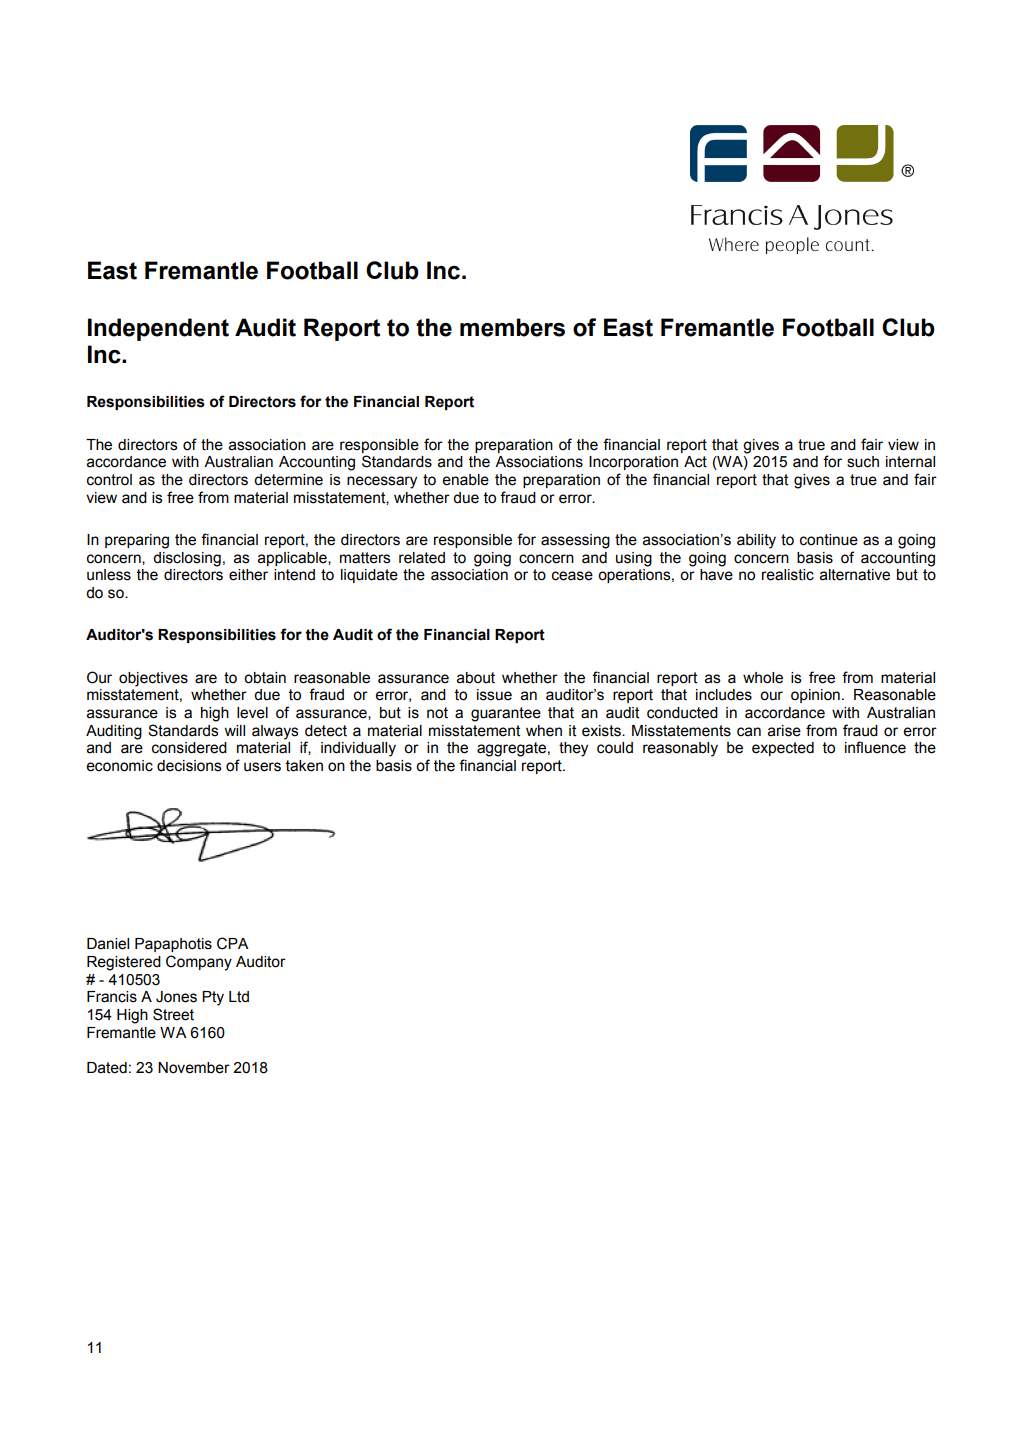 This screenshot has width=1020, height=1442. What do you see at coordinates (783, 749) in the screenshot?
I see `expected` at bounding box center [783, 749].
